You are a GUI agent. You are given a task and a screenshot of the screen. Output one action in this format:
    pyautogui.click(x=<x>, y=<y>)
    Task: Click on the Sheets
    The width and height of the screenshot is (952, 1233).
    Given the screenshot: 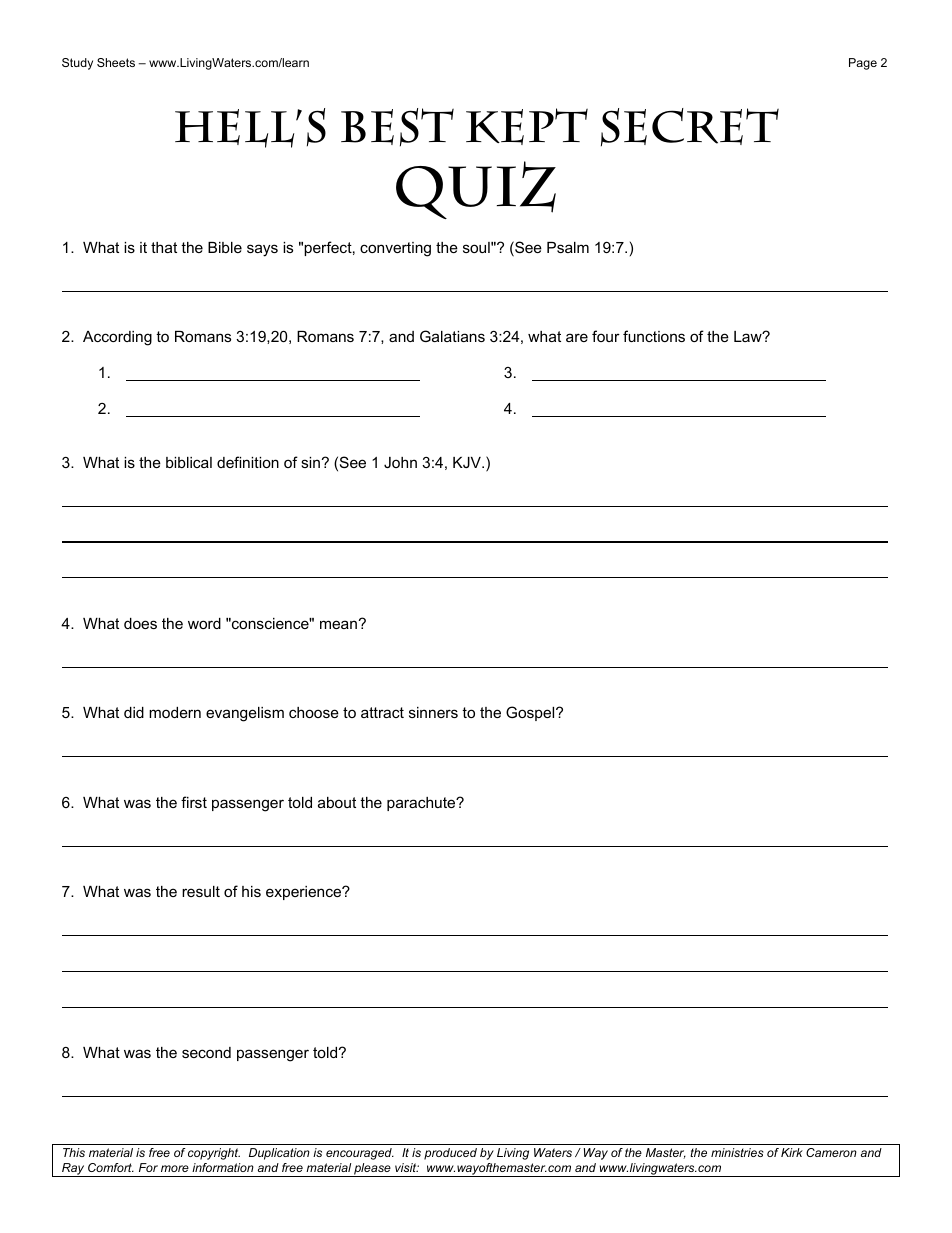 What is the action you would take?
    pyautogui.click(x=116, y=62)
